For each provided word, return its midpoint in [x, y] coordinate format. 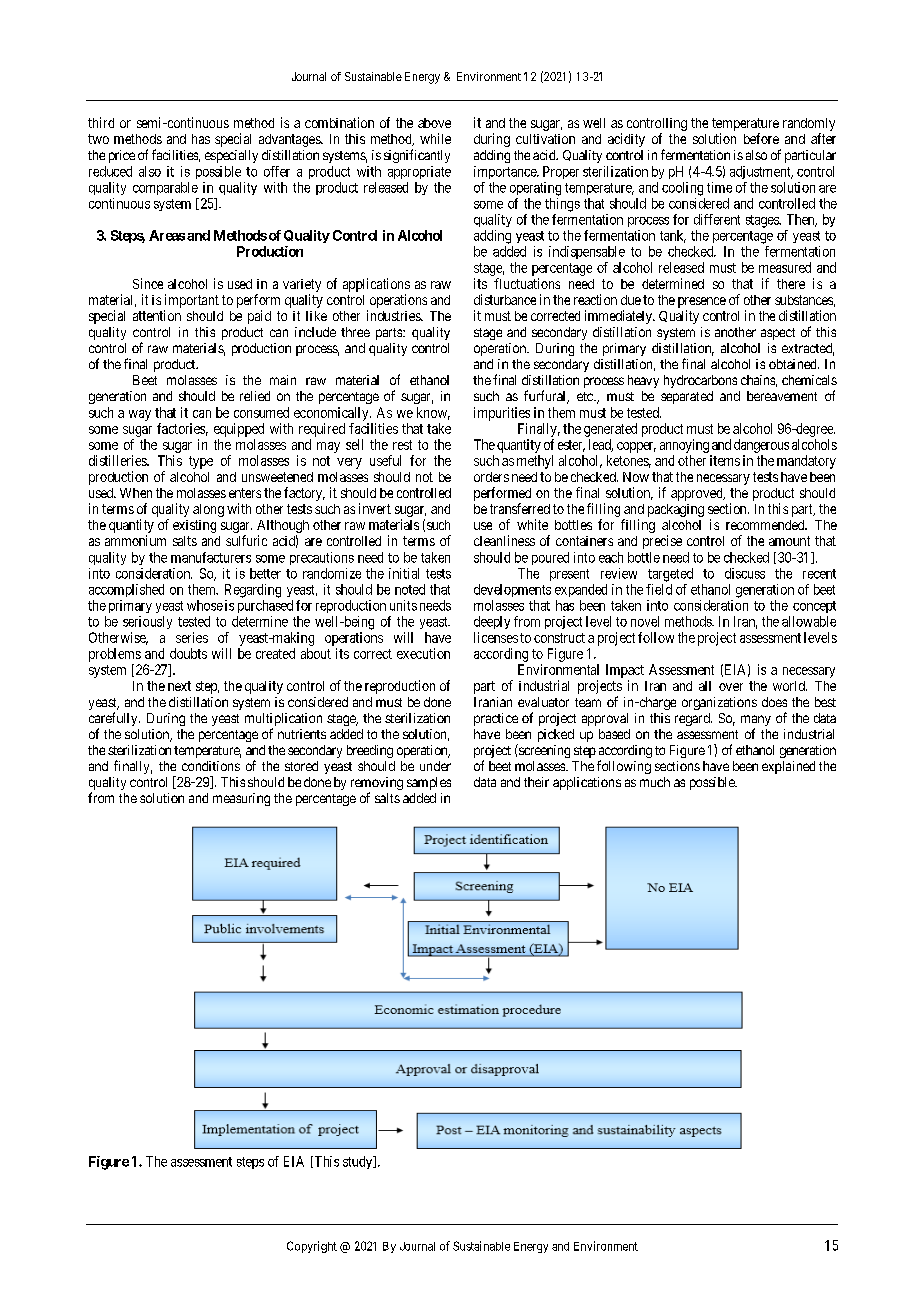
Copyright [312, 1247]
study [359, 1162]
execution [423, 653]
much [655, 782]
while [435, 138]
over [731, 687]
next [179, 686]
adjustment [761, 172]
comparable [165, 188]
